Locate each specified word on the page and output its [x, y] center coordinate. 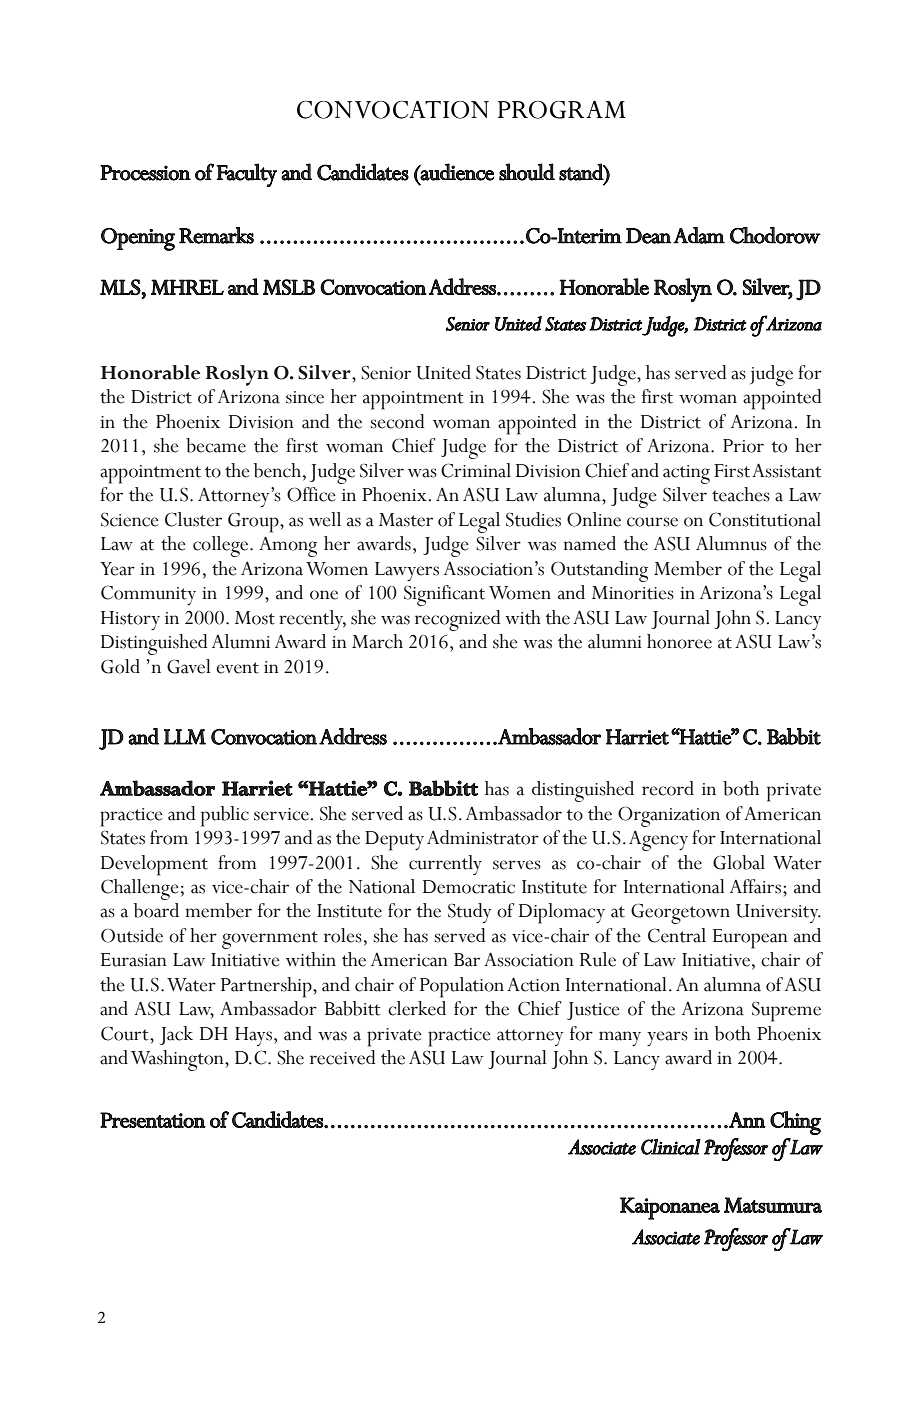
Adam [699, 235]
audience [457, 172]
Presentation [153, 1120]
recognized [458, 620]
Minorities [633, 593]
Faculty [246, 175]
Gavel [189, 666]
